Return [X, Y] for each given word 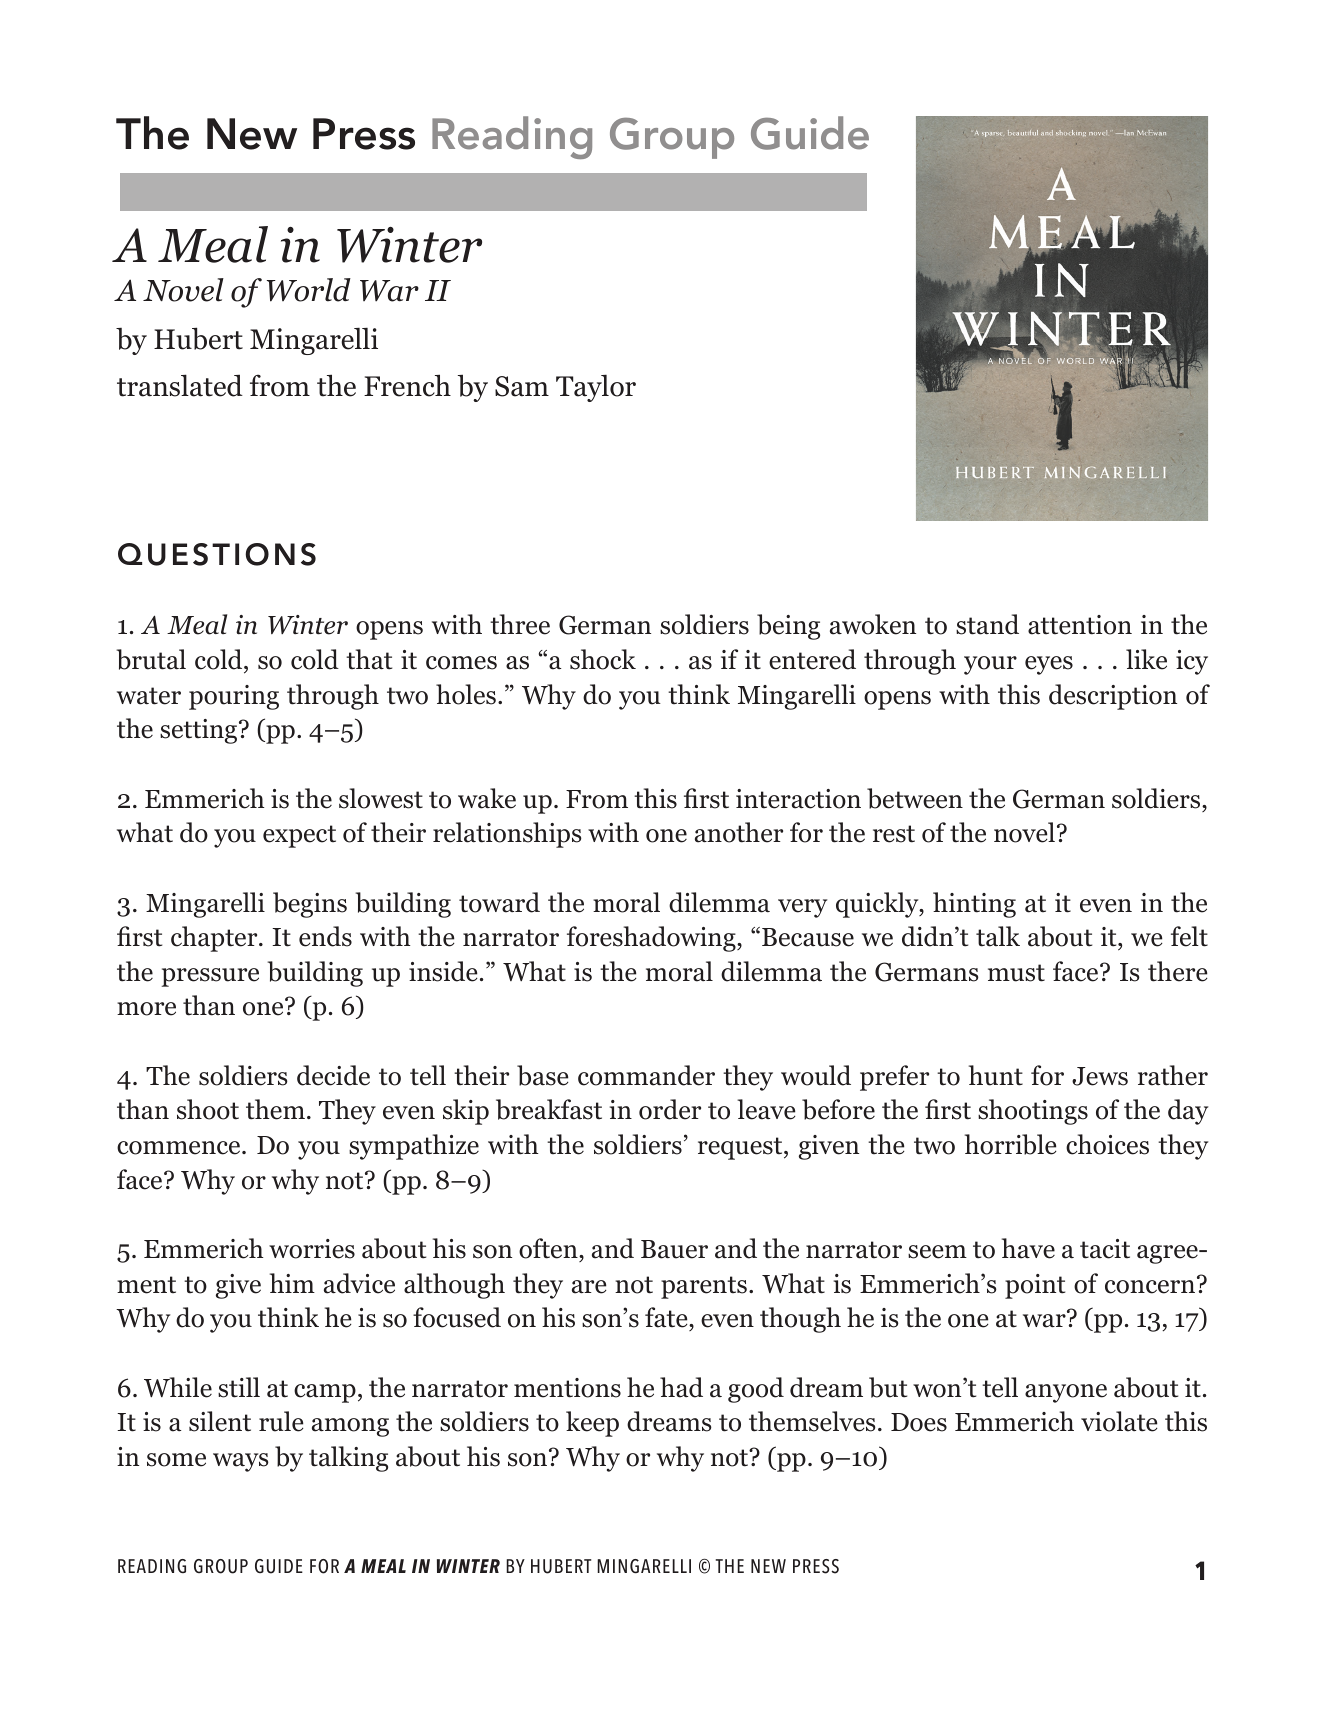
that [369, 659]
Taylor [596, 388]
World [309, 290]
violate [1119, 1421]
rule [281, 1421]
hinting [974, 905]
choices [1107, 1144]
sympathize [414, 1147]
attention [1080, 625]
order [670, 1109]
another [739, 832]
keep [592, 1424]
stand [987, 624]
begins [310, 905]
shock [603, 659]
